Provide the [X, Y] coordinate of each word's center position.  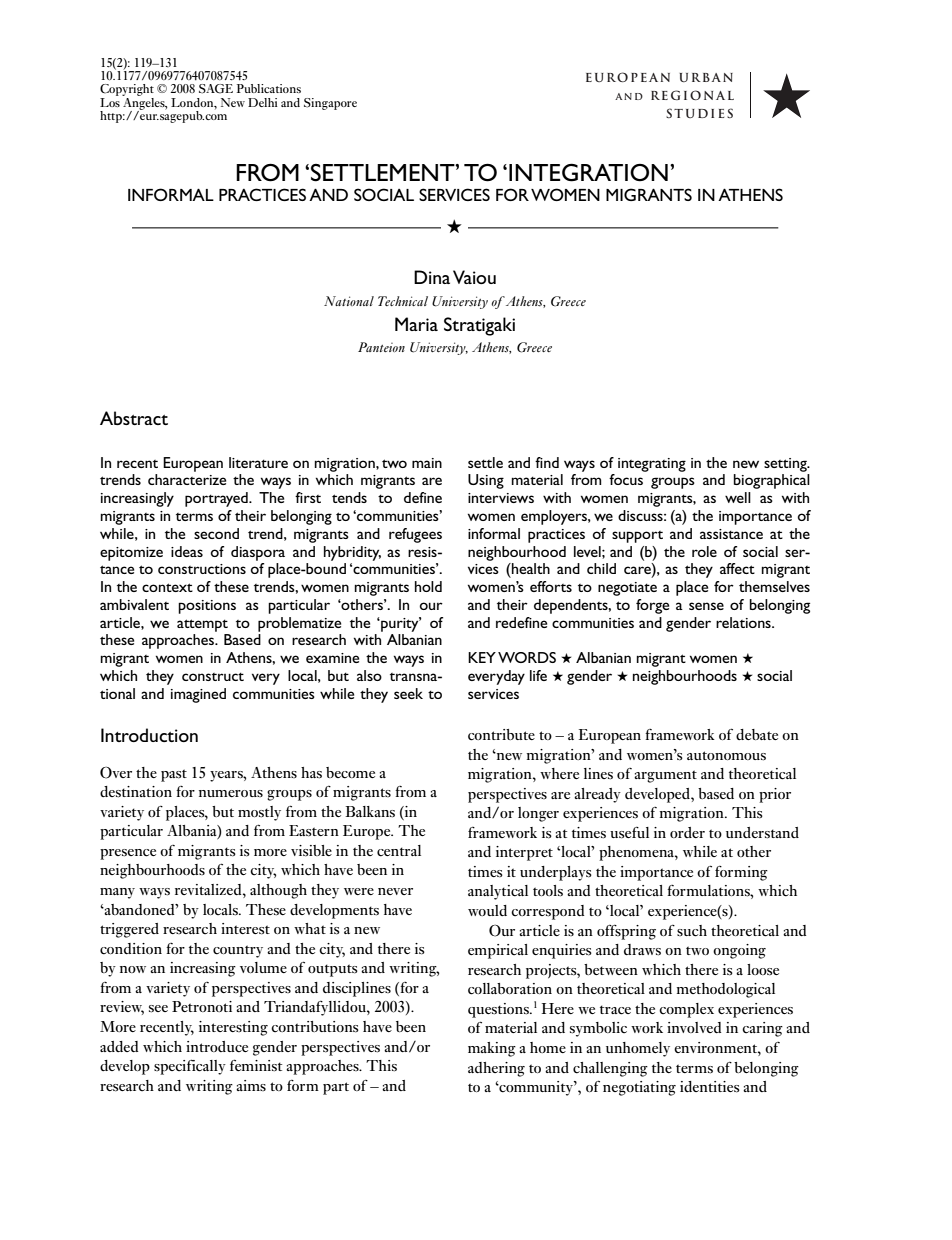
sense [706, 606]
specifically [190, 1067]
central [399, 851]
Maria [416, 324]
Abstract [134, 418]
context [167, 587]
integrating [652, 465]
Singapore [330, 104]
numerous [231, 793]
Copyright [127, 91]
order [687, 832]
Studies [699, 113]
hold [428, 586]
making [492, 1049]
